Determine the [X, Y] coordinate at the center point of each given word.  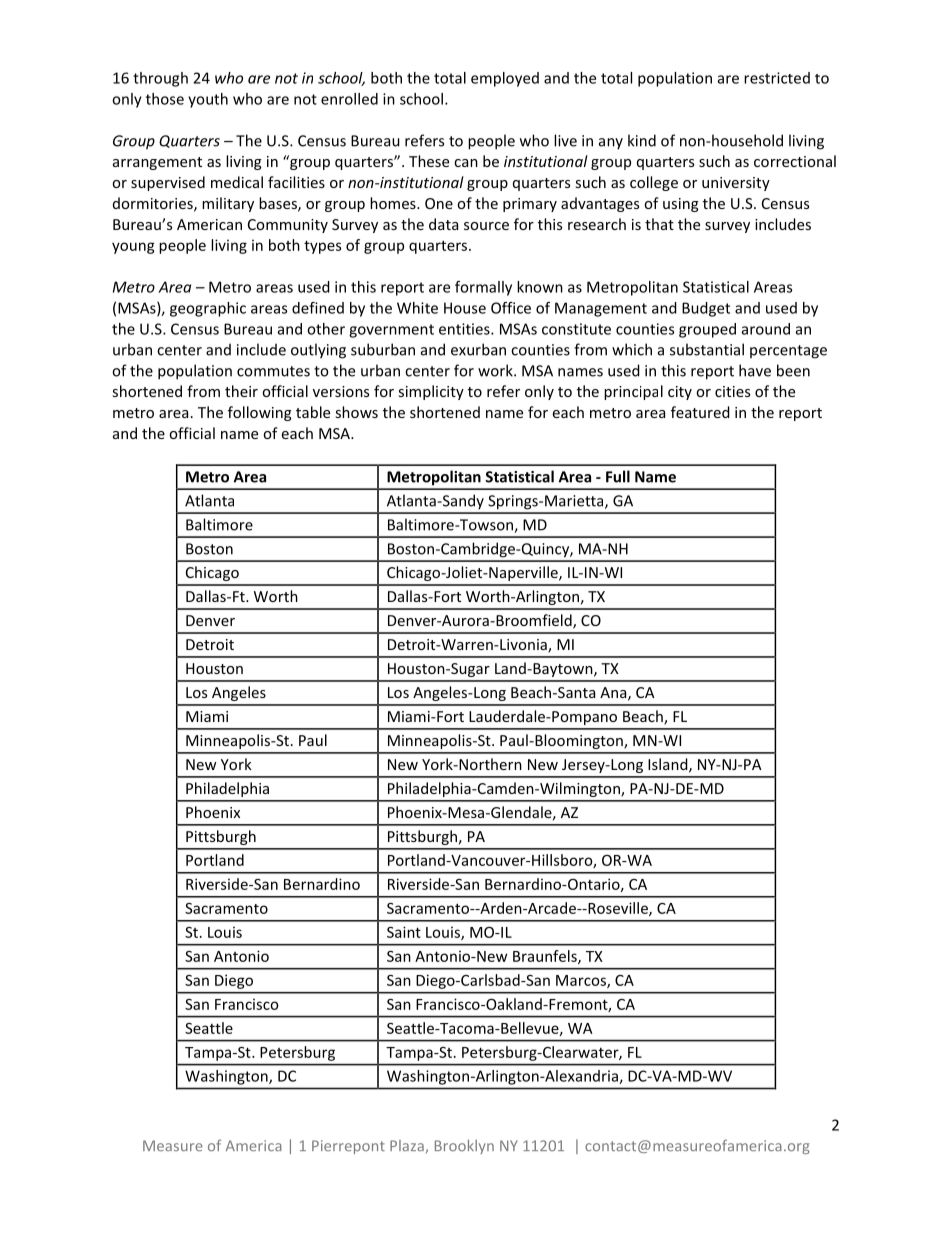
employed [505, 79]
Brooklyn [464, 1147]
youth [208, 100]
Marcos [582, 981]
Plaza [407, 1145]
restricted [777, 78]
